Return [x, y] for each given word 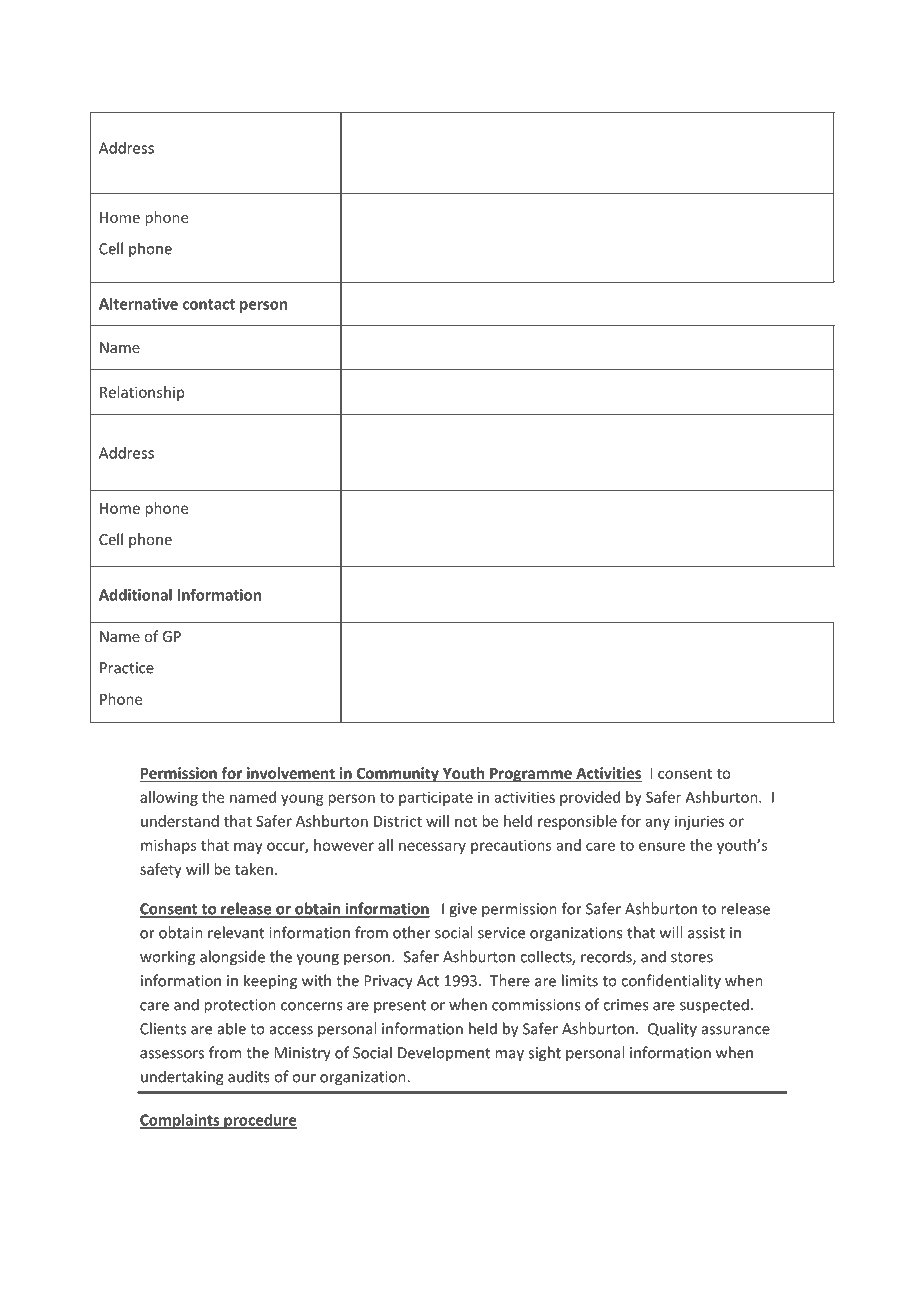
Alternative [138, 304]
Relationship [142, 393]
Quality [672, 1030]
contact [209, 304]
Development [444, 1053]
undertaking [182, 1078]
